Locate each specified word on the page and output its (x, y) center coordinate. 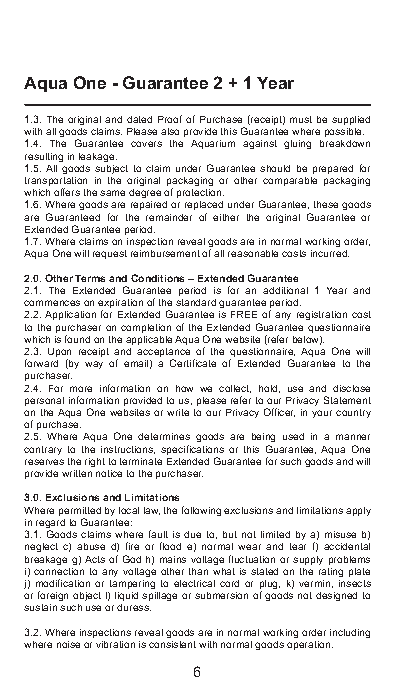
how (184, 388)
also (170, 131)
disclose (351, 388)
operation (310, 645)
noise (68, 644)
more (81, 389)
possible (344, 132)
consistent (172, 644)
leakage (98, 157)
